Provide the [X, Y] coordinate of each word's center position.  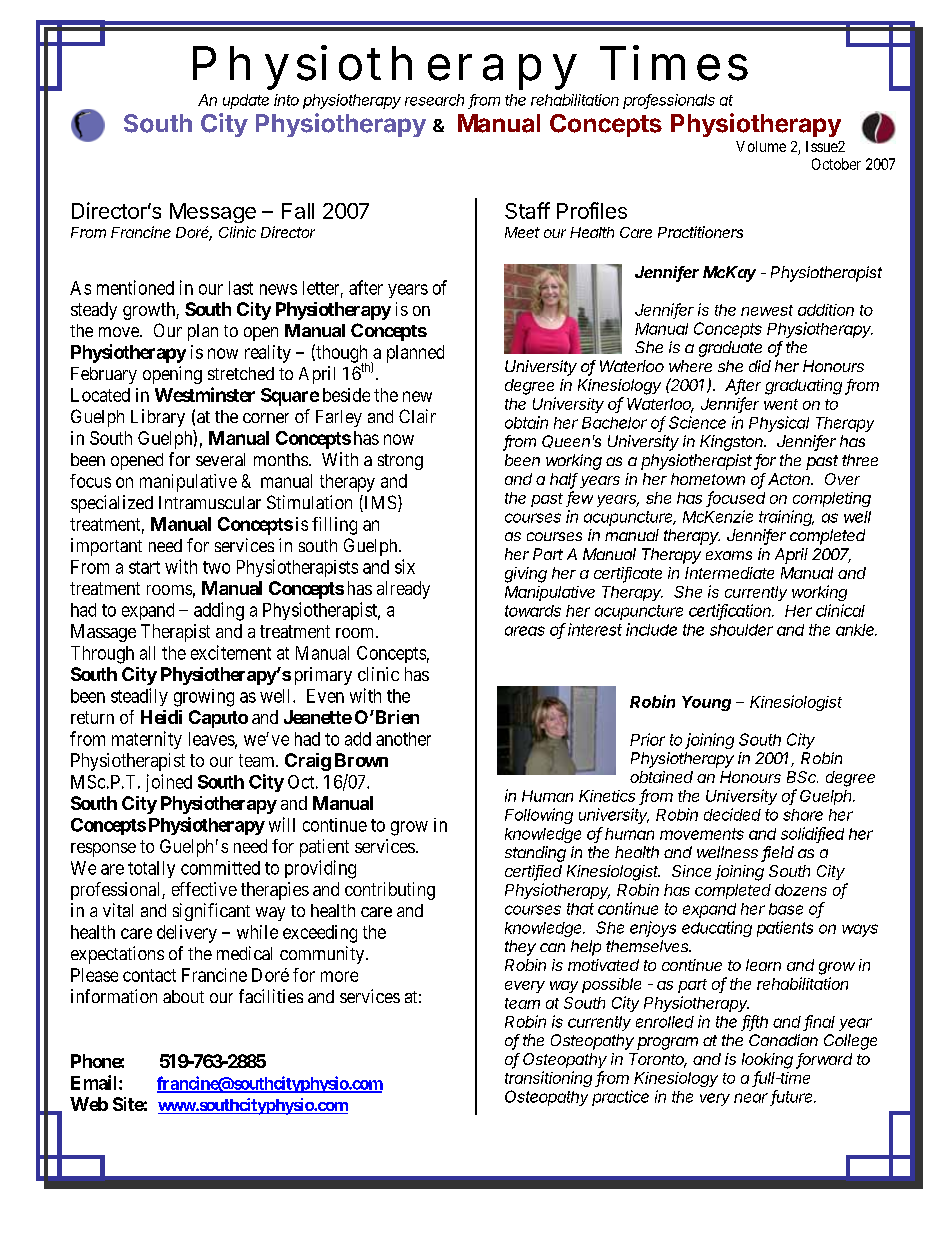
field [778, 853]
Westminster [205, 394]
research [434, 100]
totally [151, 869]
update [246, 101]
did [760, 366]
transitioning [548, 1079]
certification [731, 611]
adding [219, 611]
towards [533, 611]
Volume [761, 146]
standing [535, 854]
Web [89, 1104]
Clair [417, 416]
